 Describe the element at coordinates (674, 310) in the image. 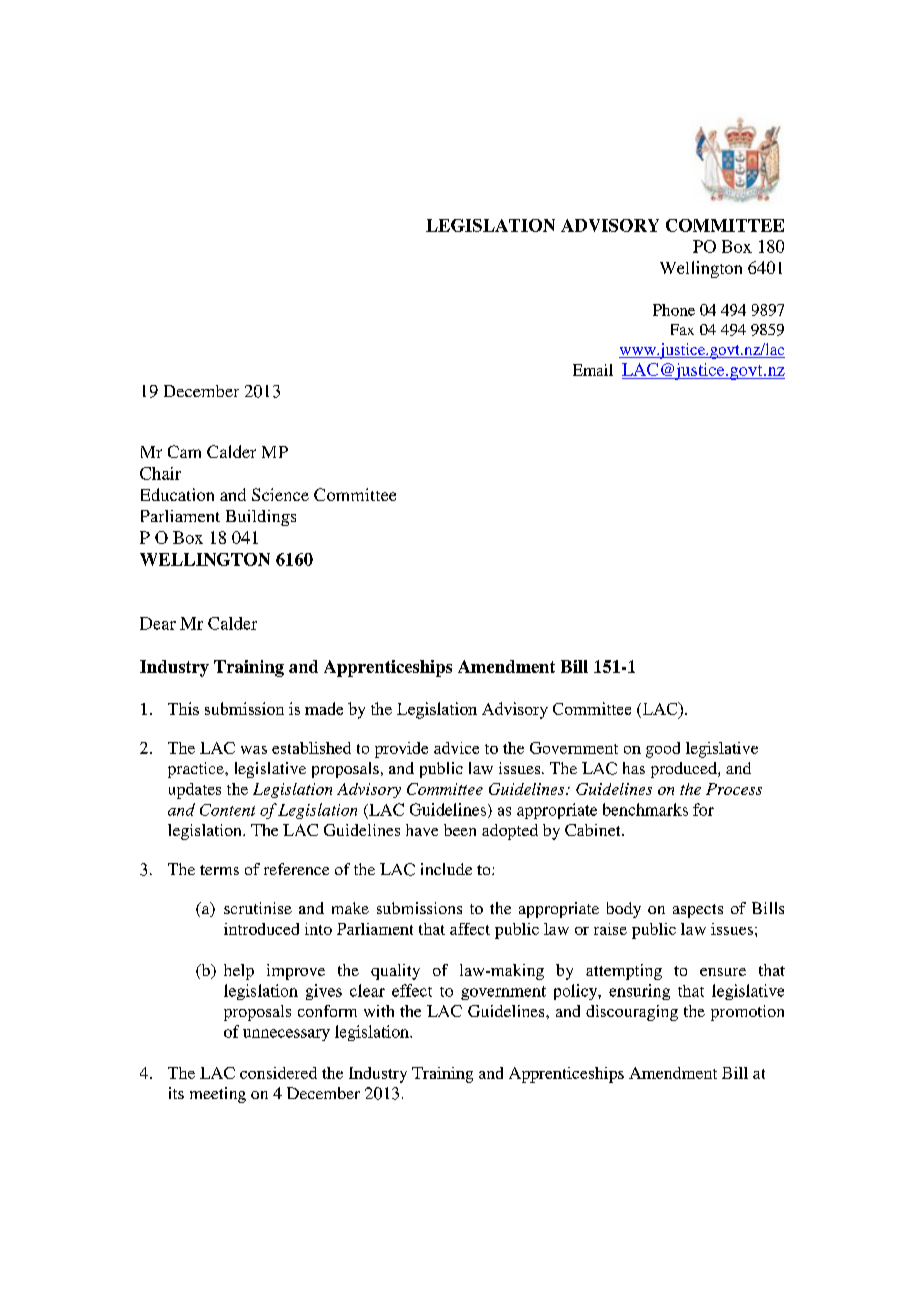

I see `Phone` at that location.
